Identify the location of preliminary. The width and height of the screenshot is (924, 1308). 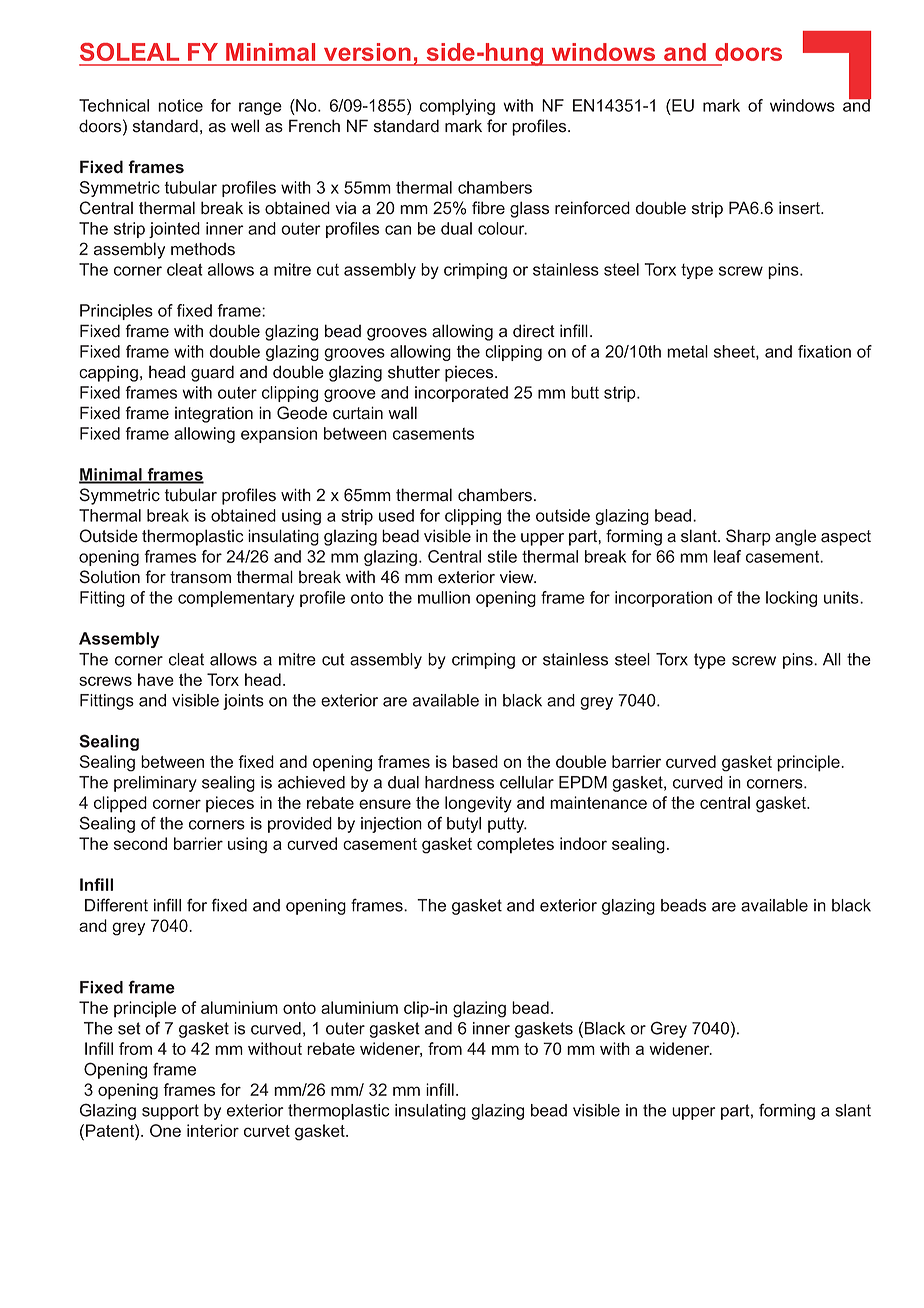
(155, 784).
